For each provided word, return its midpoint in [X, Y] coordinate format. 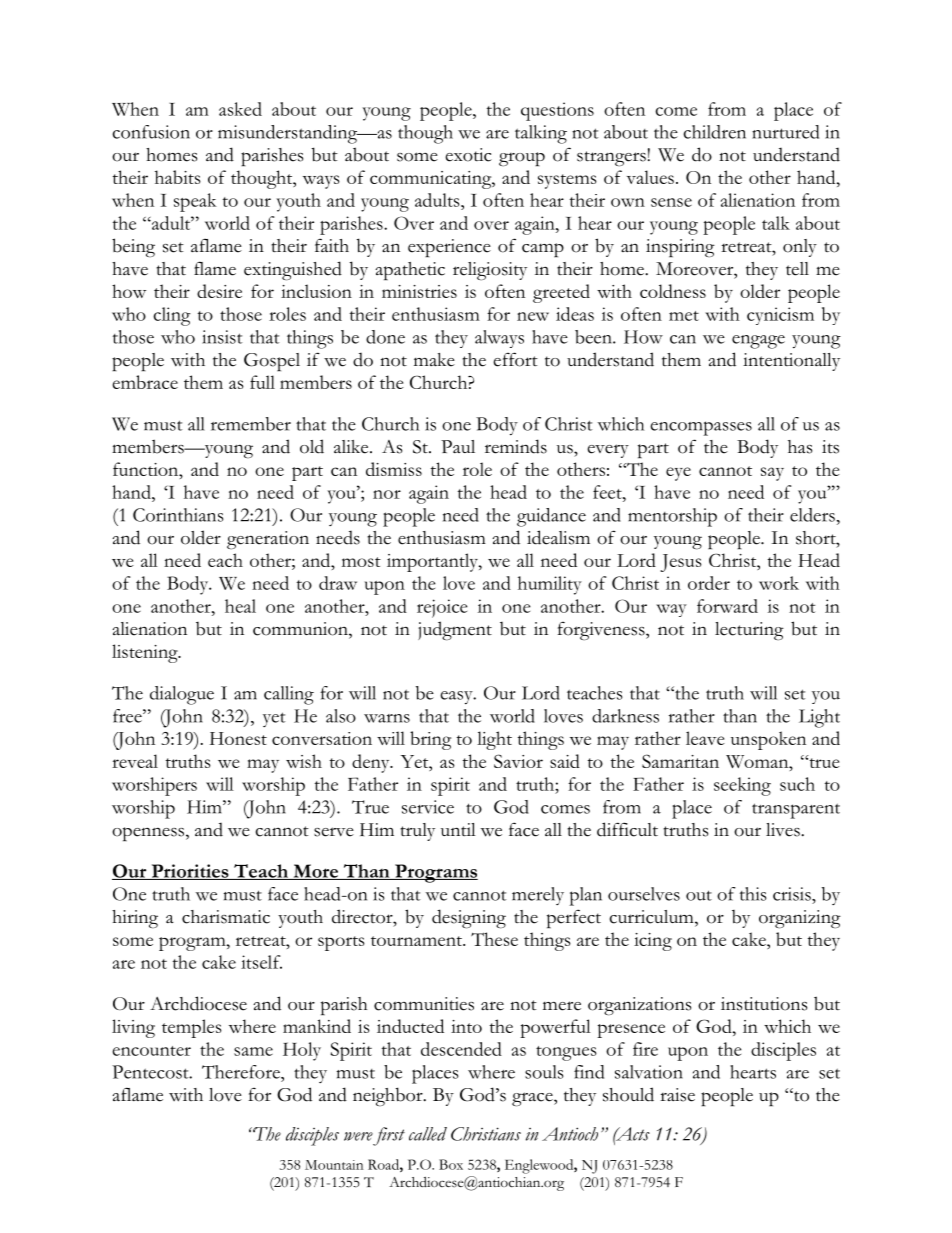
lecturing [749, 631]
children [714, 132]
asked [240, 109]
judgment [455, 631]
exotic [468, 155]
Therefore [242, 1072]
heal [240, 606]
